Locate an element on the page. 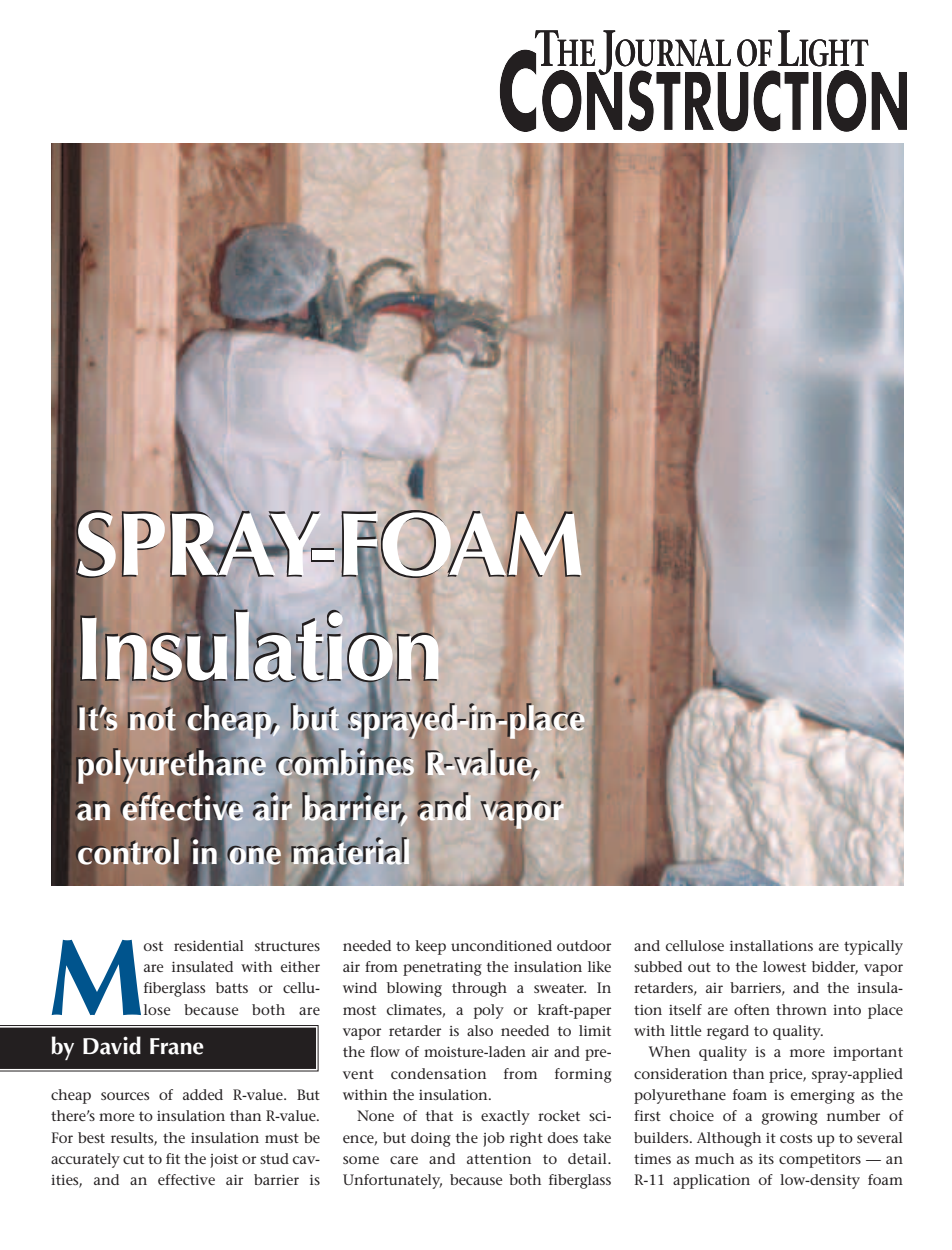 Image resolution: width=952 pixels, height=1250 pixels. Unfortunately is located at coordinates (392, 1181).
